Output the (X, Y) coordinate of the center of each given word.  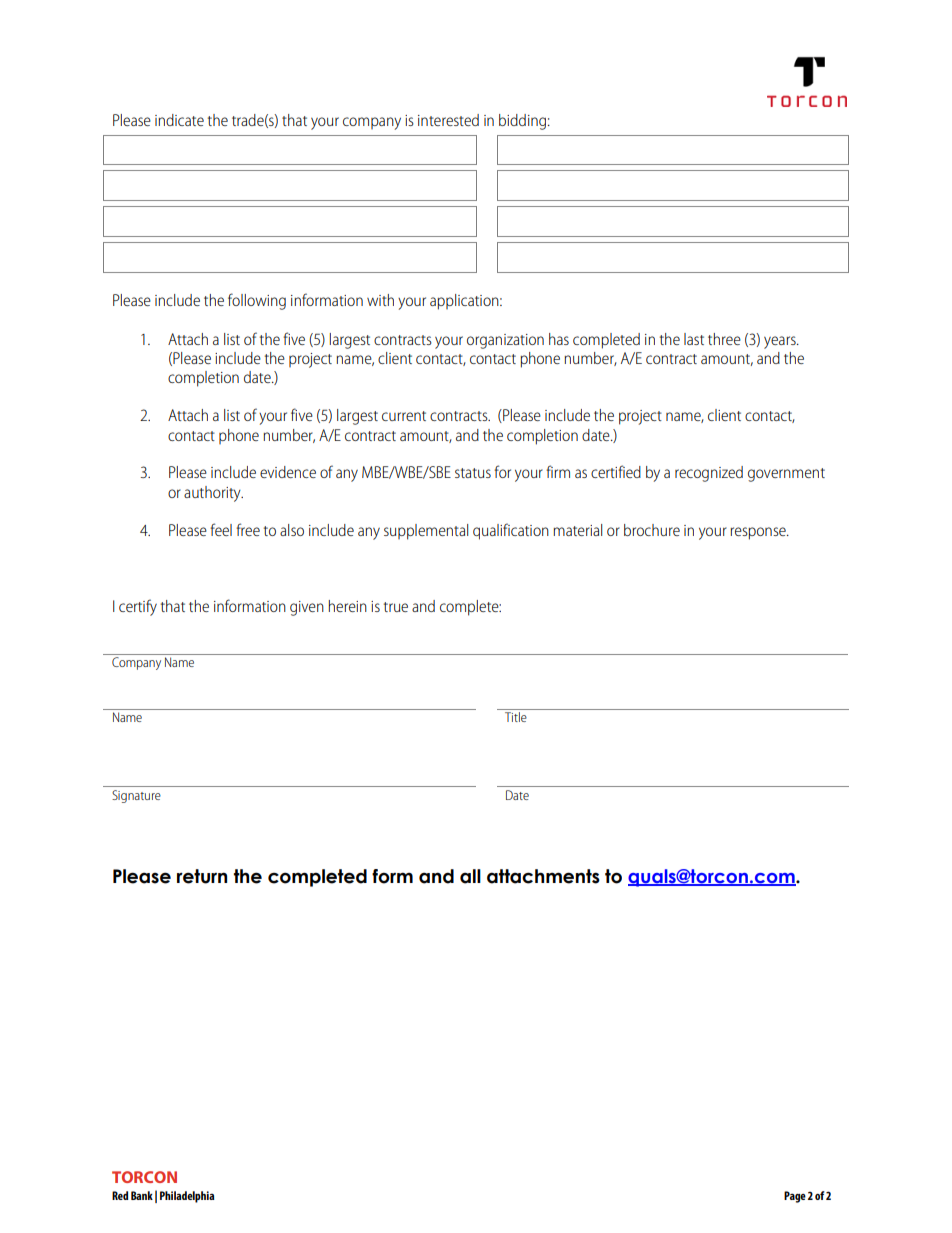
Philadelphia (187, 1197)
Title (516, 715)
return (202, 876)
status (473, 473)
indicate (179, 120)
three (724, 339)
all (470, 876)
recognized (709, 474)
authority (213, 494)
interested (448, 120)
